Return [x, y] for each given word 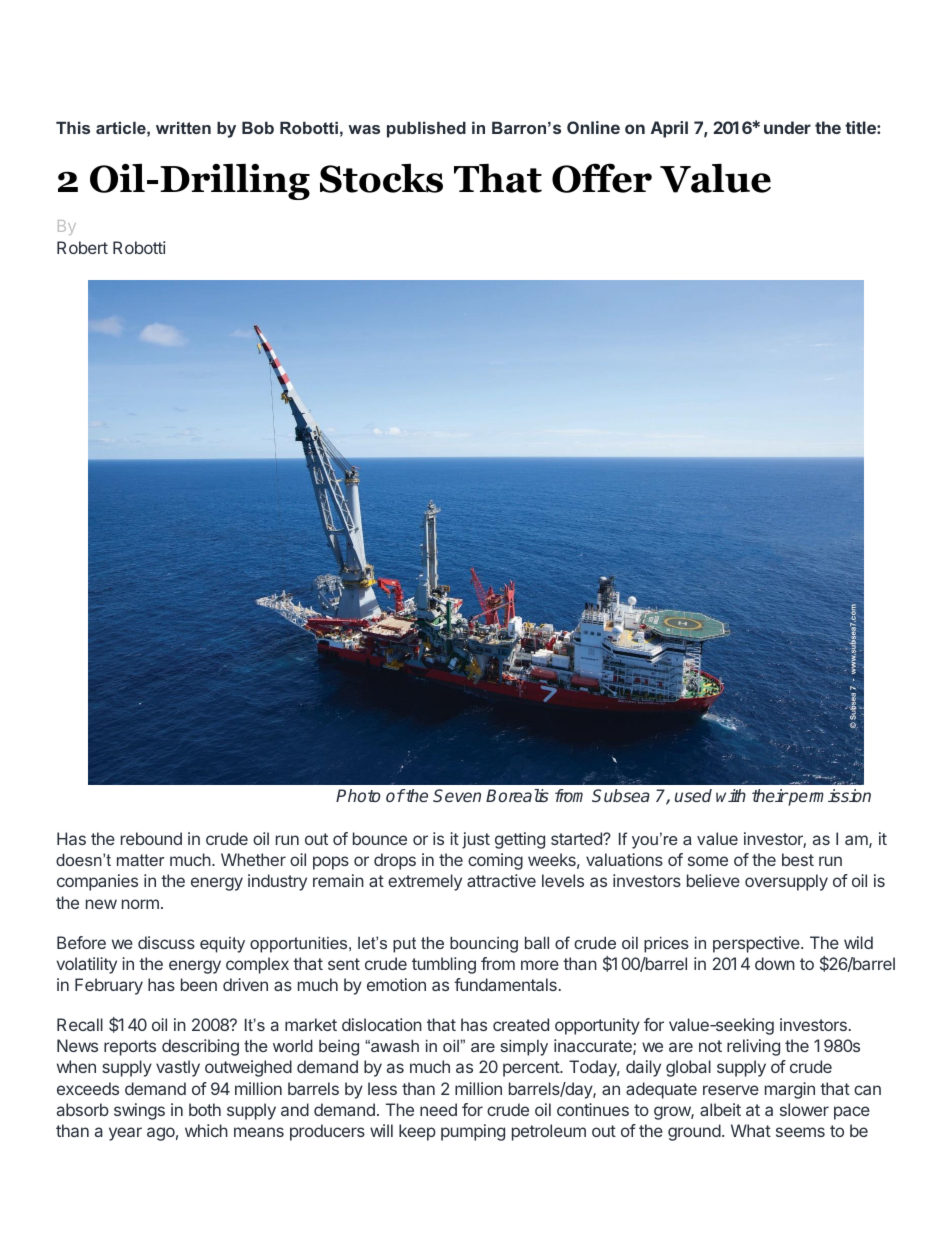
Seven [457, 795]
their [770, 795]
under [787, 127]
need [438, 1109]
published [426, 129]
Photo [358, 795]
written [183, 127]
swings [139, 1111]
